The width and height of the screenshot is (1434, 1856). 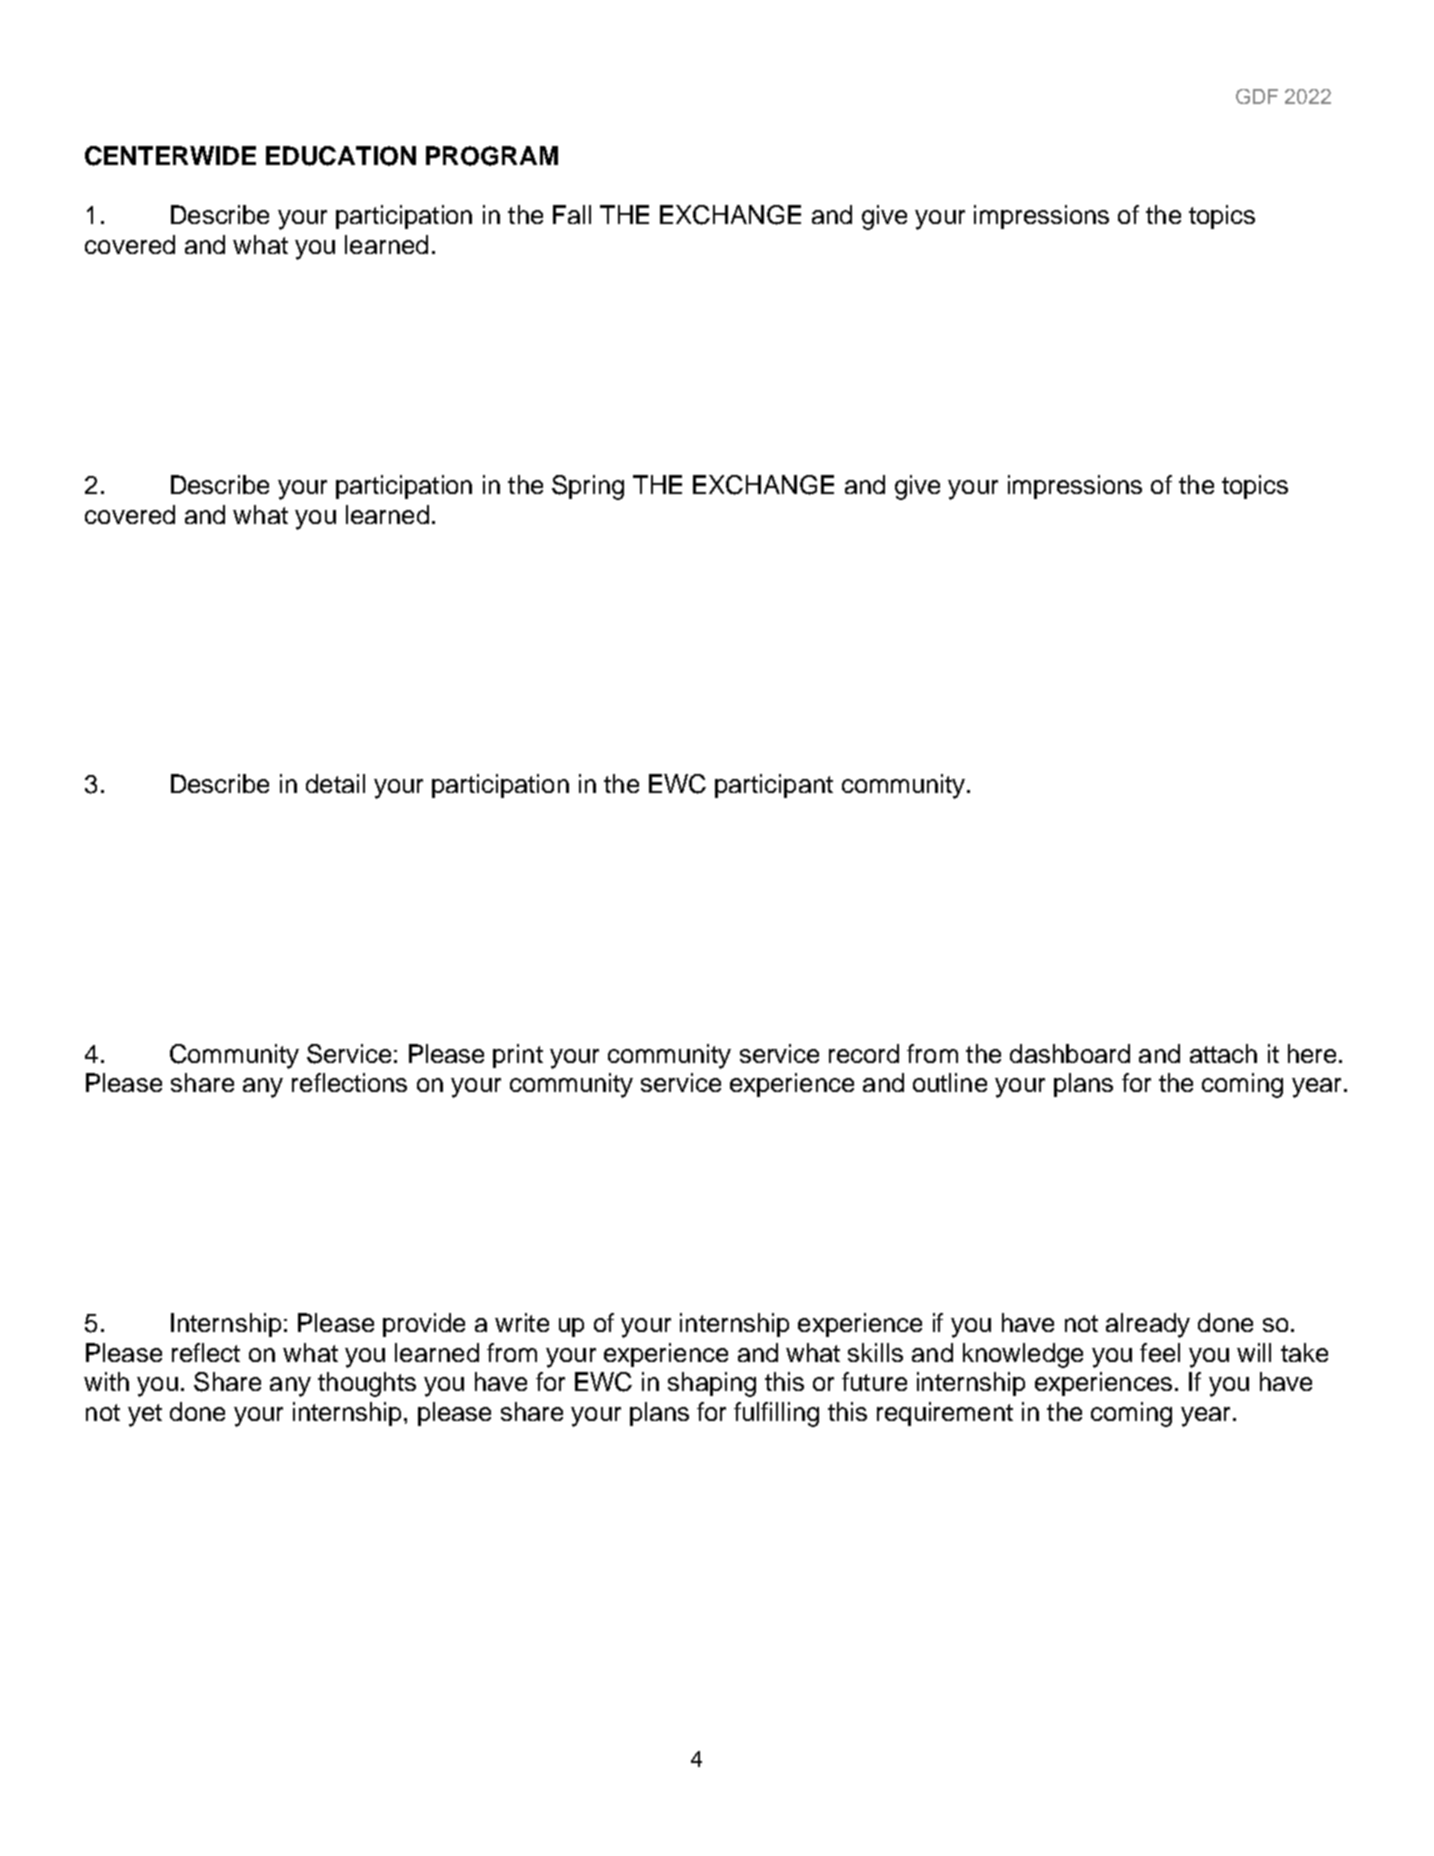 I want to click on PROGRAM, so click(x=492, y=156).
